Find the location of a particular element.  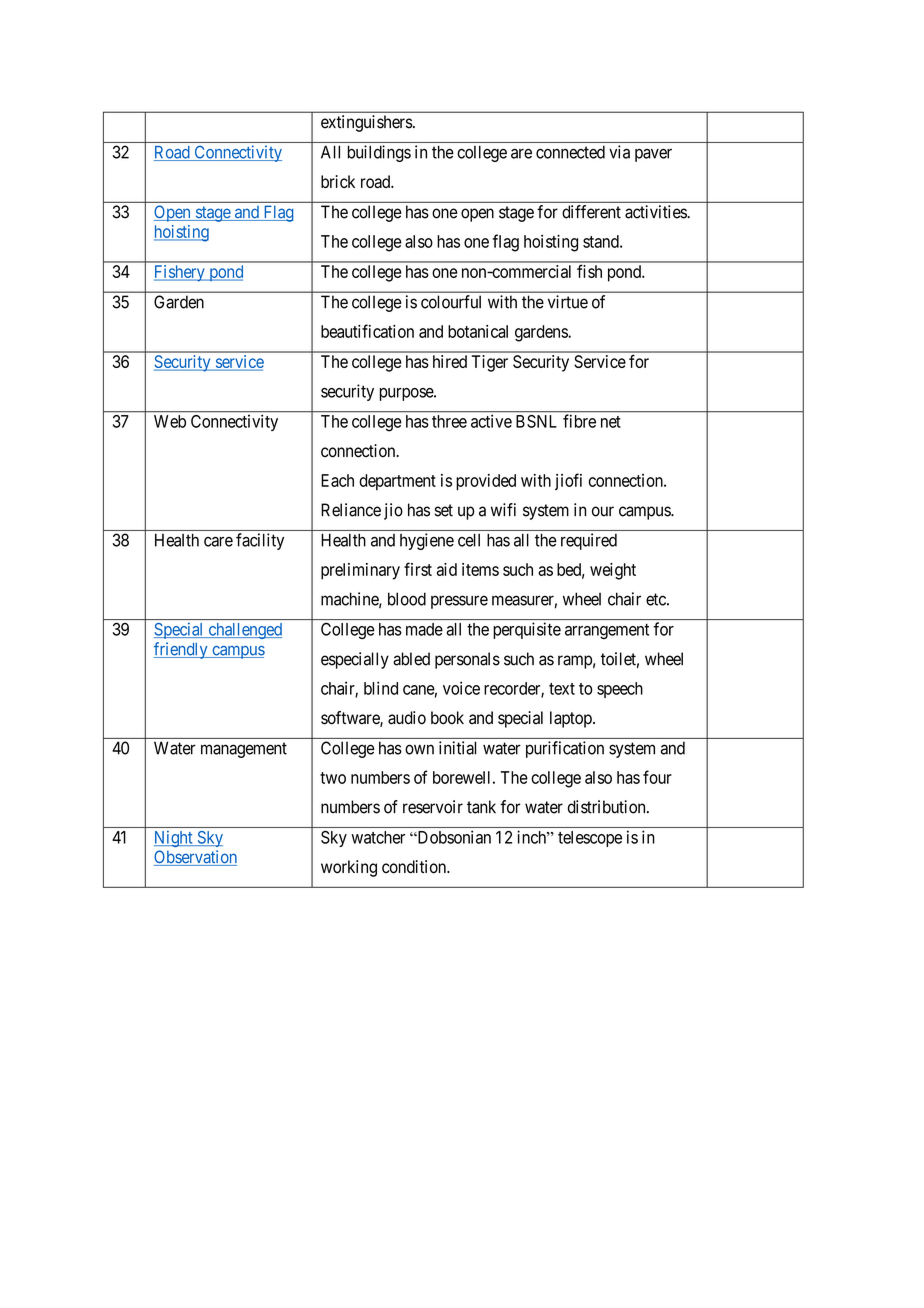

blood is located at coordinates (407, 599).
